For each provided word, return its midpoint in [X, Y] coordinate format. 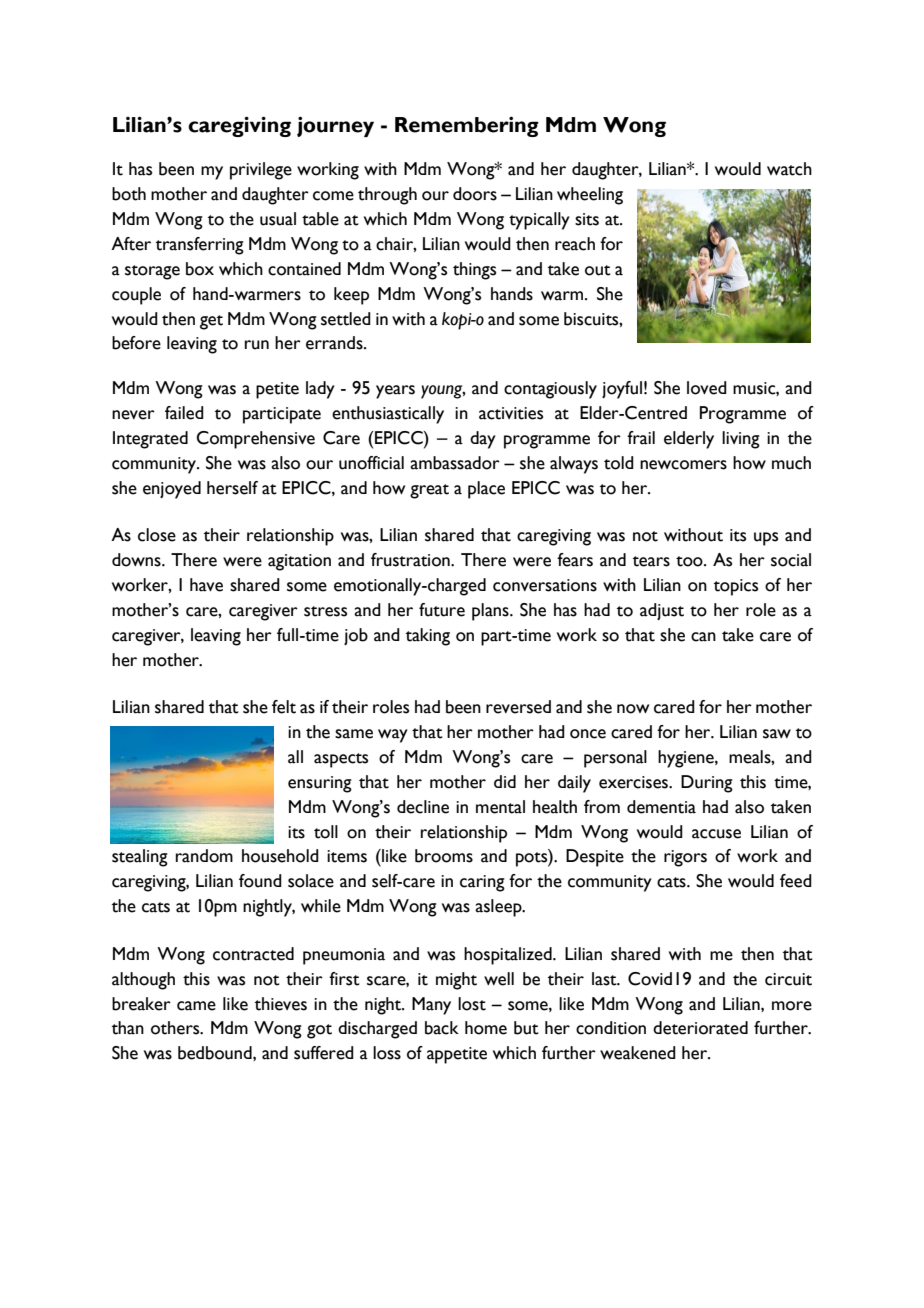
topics [736, 587]
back [442, 1028]
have [206, 585]
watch [789, 169]
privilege [261, 171]
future [442, 610]
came [196, 1006]
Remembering [467, 126]
